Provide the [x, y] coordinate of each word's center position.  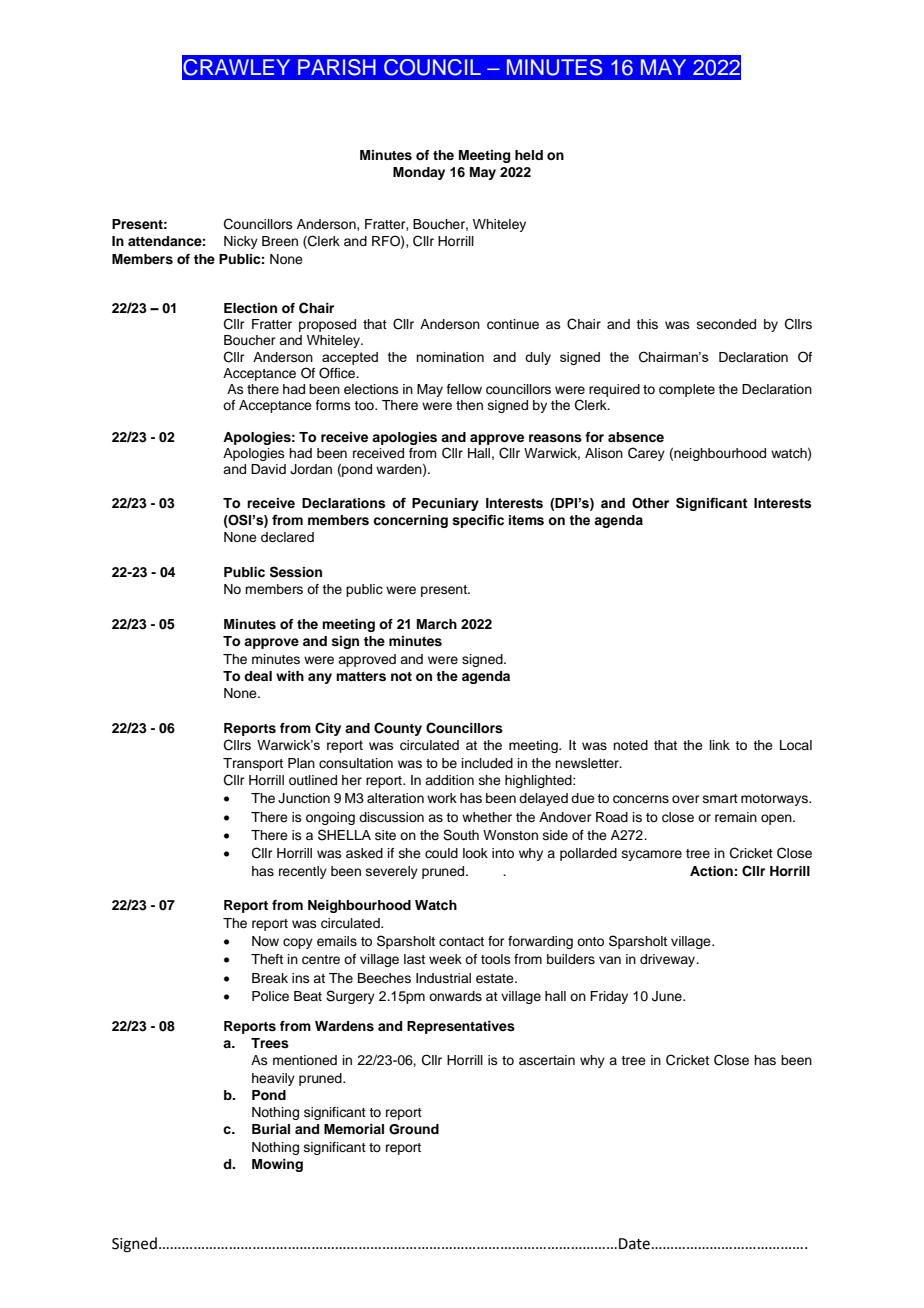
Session [296, 572]
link [720, 745]
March [437, 624]
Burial [271, 1129]
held [529, 155]
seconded [726, 324]
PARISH [337, 67]
